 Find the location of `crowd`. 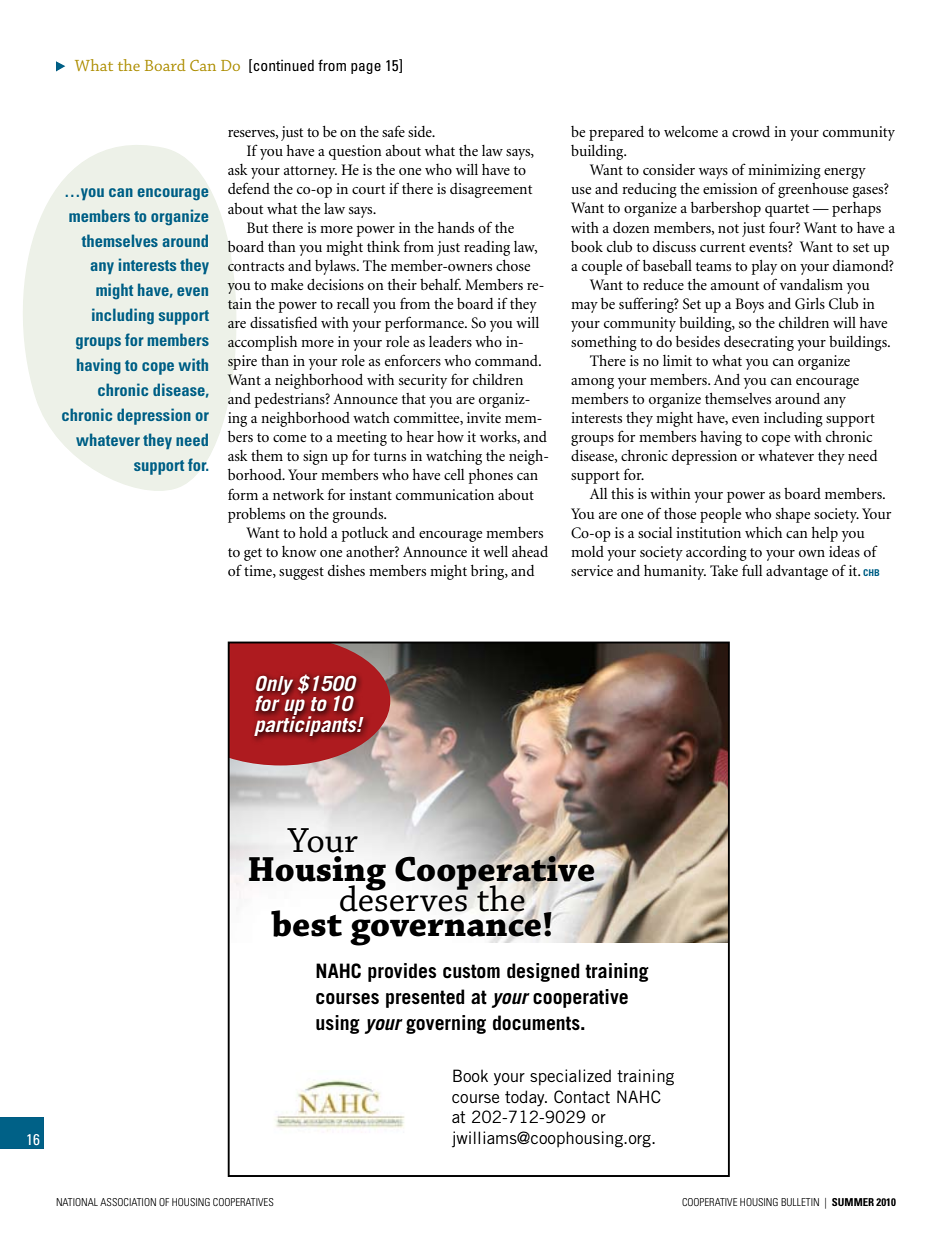

crowd is located at coordinates (751, 131).
